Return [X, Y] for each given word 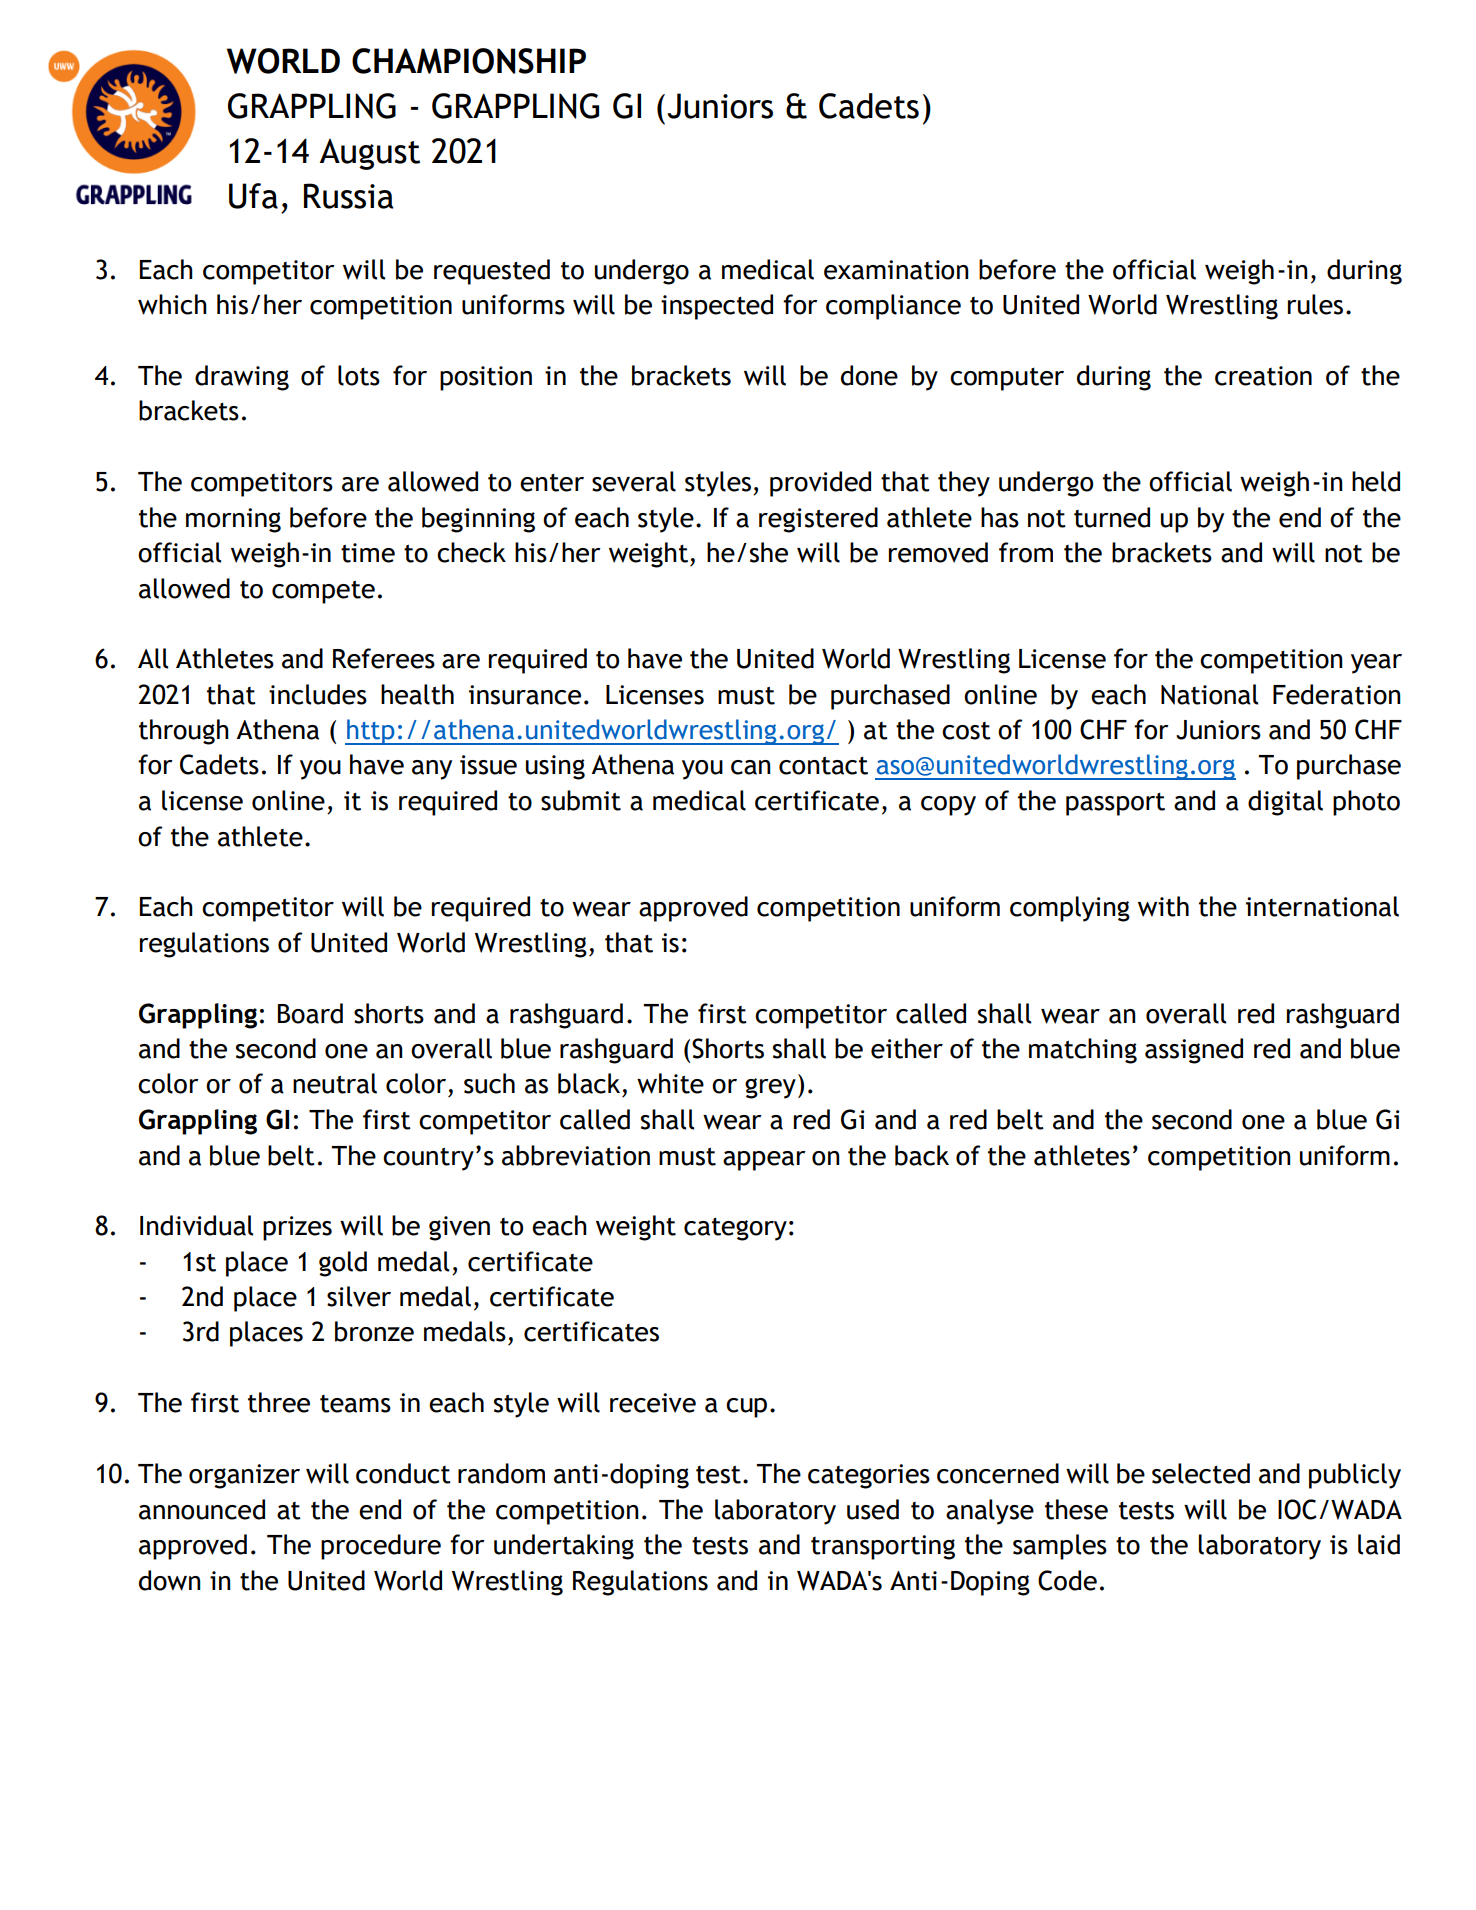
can [751, 767]
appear [764, 1161]
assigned [1194, 1051]
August [369, 154]
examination [896, 270]
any [432, 770]
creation [1263, 376]
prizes [297, 1228]
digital [1285, 803]
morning [233, 520]
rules [1315, 304]
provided [820, 484]
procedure [381, 1547]
